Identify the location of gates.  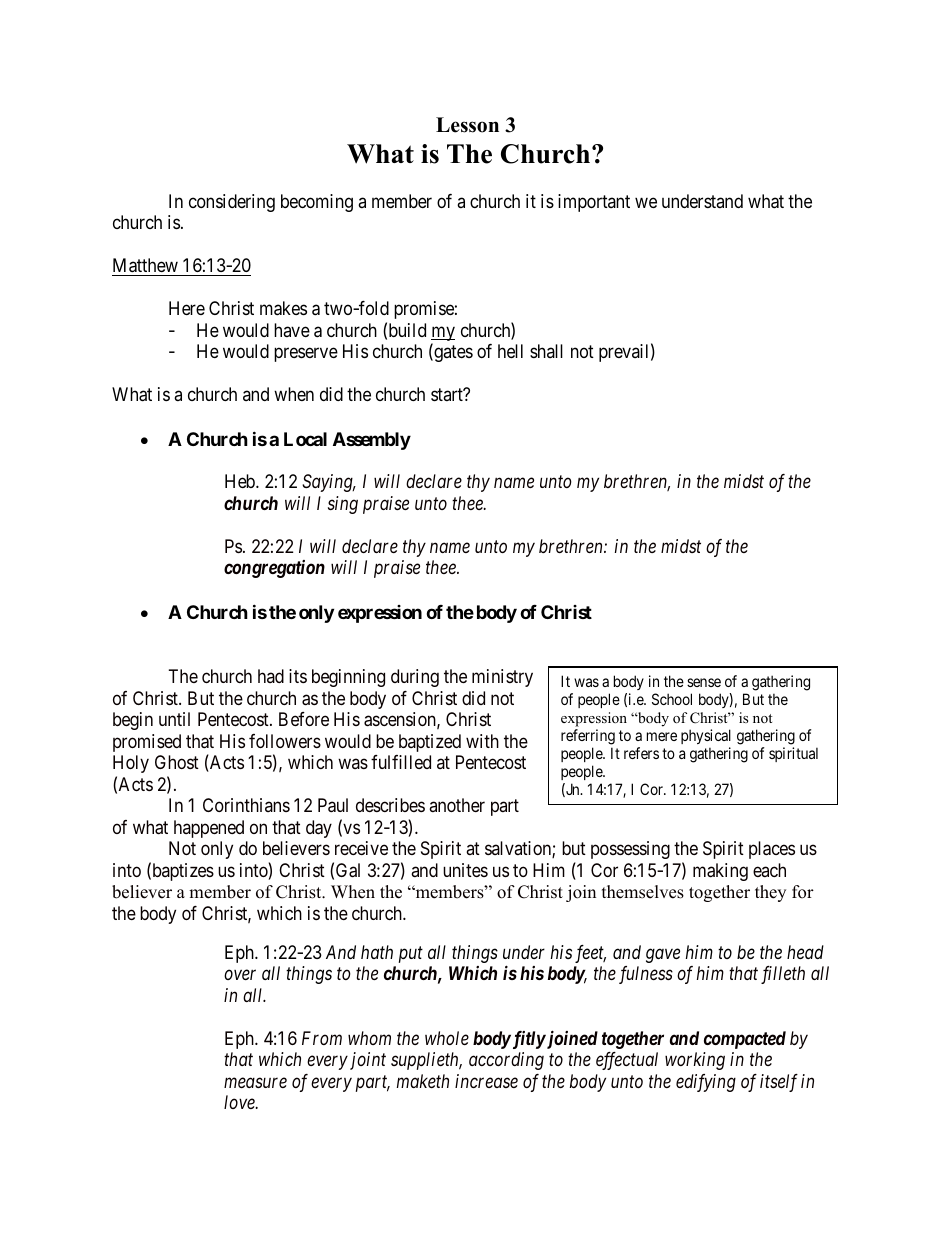
(452, 353).
